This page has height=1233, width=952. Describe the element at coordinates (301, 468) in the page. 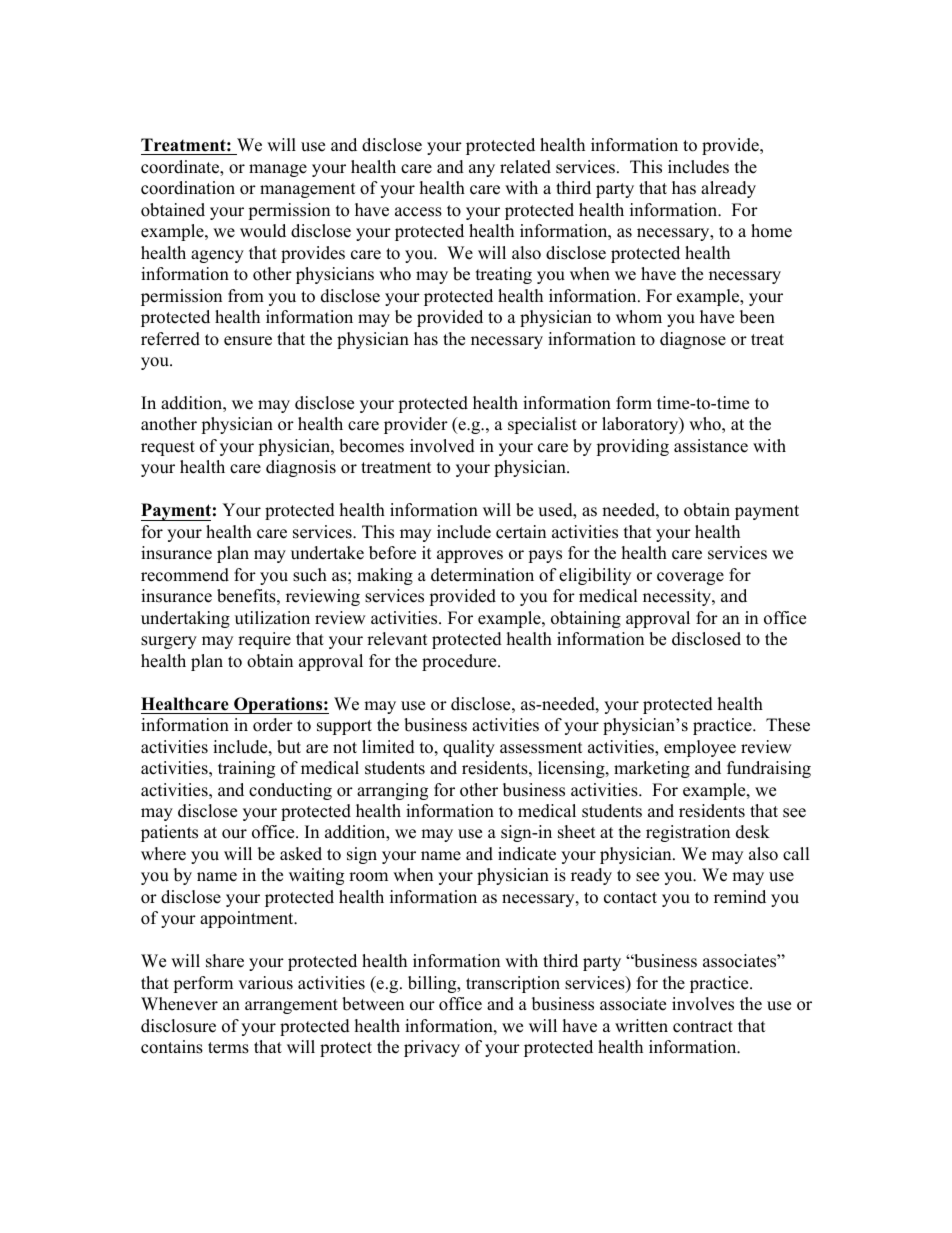

I see `diagnosis` at that location.
